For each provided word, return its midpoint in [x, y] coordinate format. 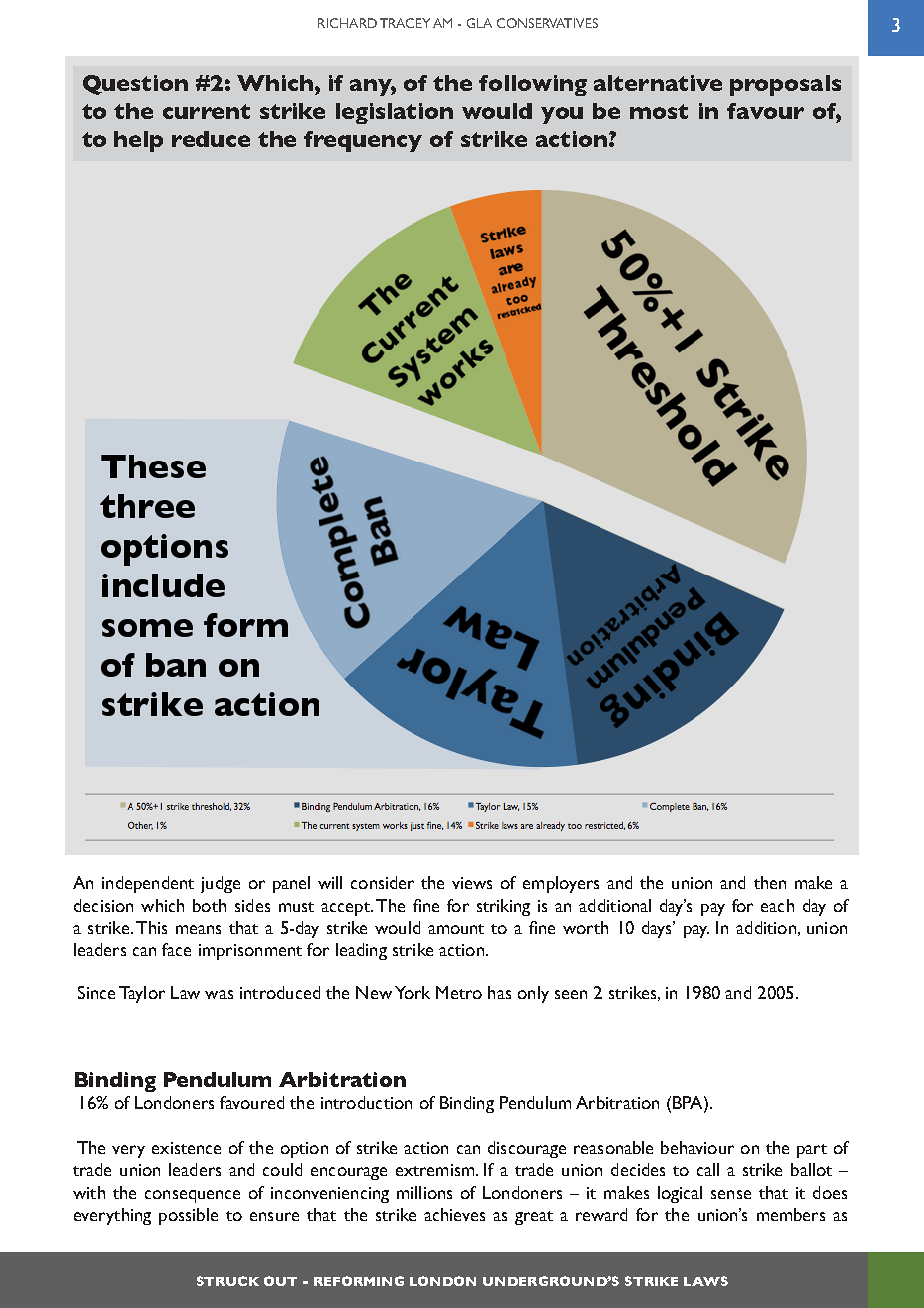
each [777, 905]
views [472, 883]
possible [188, 1216]
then [770, 882]
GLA [479, 23]
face [176, 949]
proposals [785, 85]
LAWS [706, 1281]
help [138, 141]
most [659, 111]
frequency [363, 141]
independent [148, 884]
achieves [454, 1214]
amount [456, 929]
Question [135, 85]
